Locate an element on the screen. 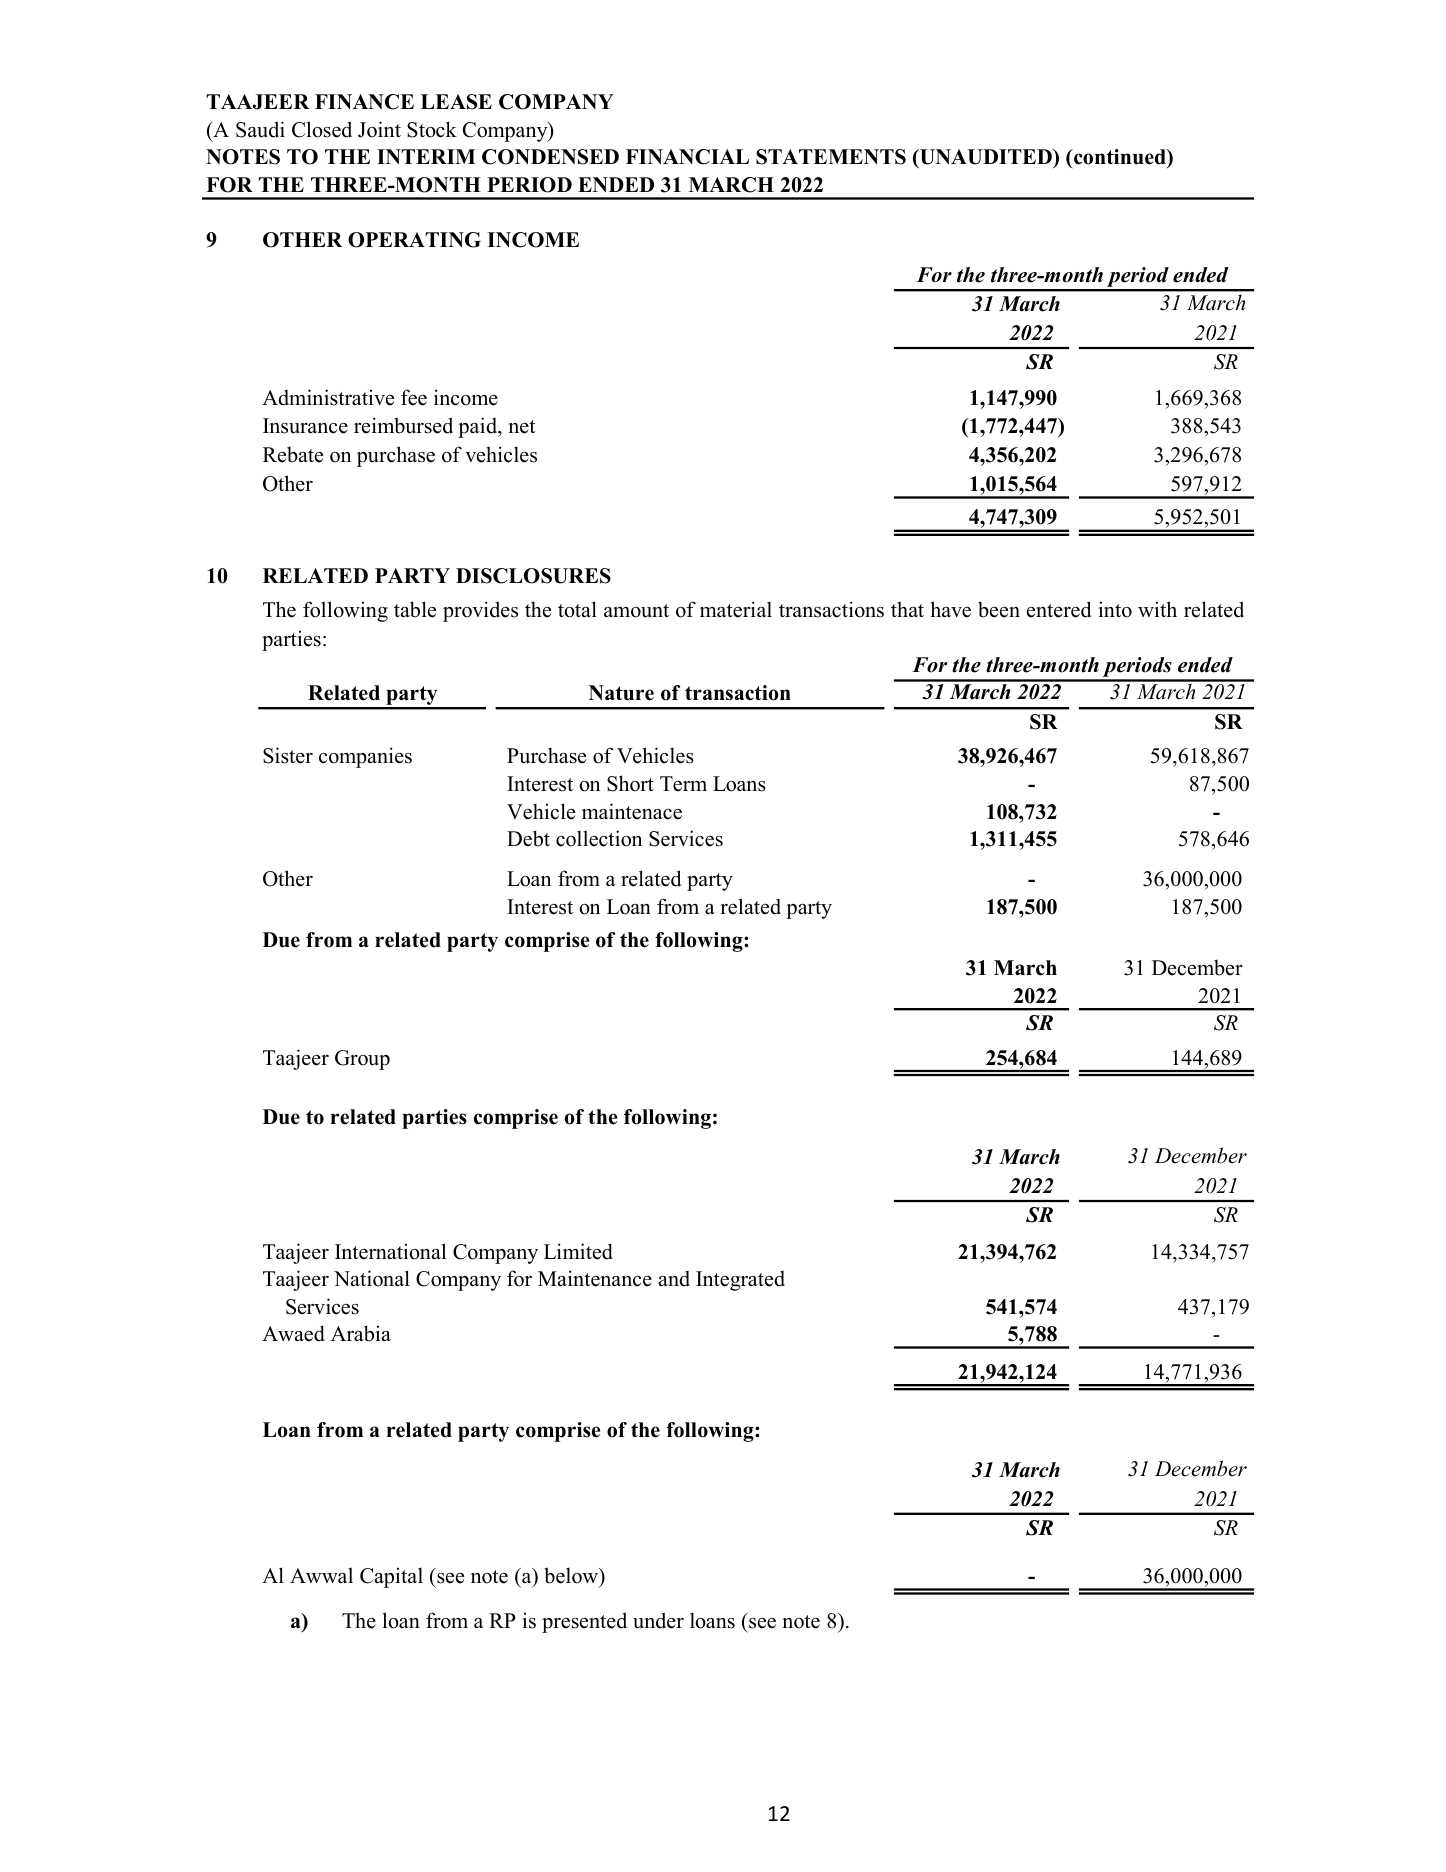 This screenshot has height=1872, width=1446. Term is located at coordinates (683, 784).
